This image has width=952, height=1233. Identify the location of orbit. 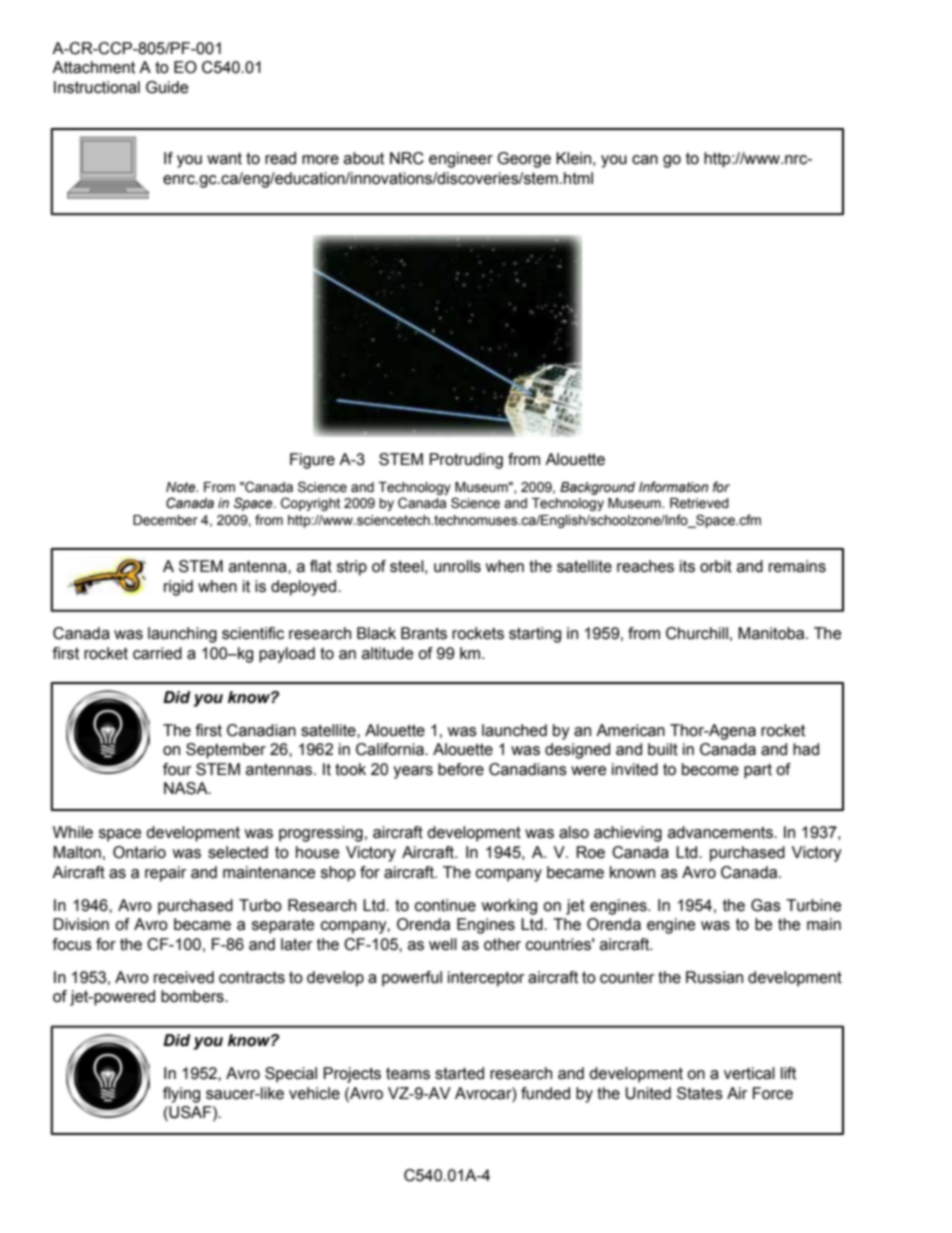
(716, 566).
